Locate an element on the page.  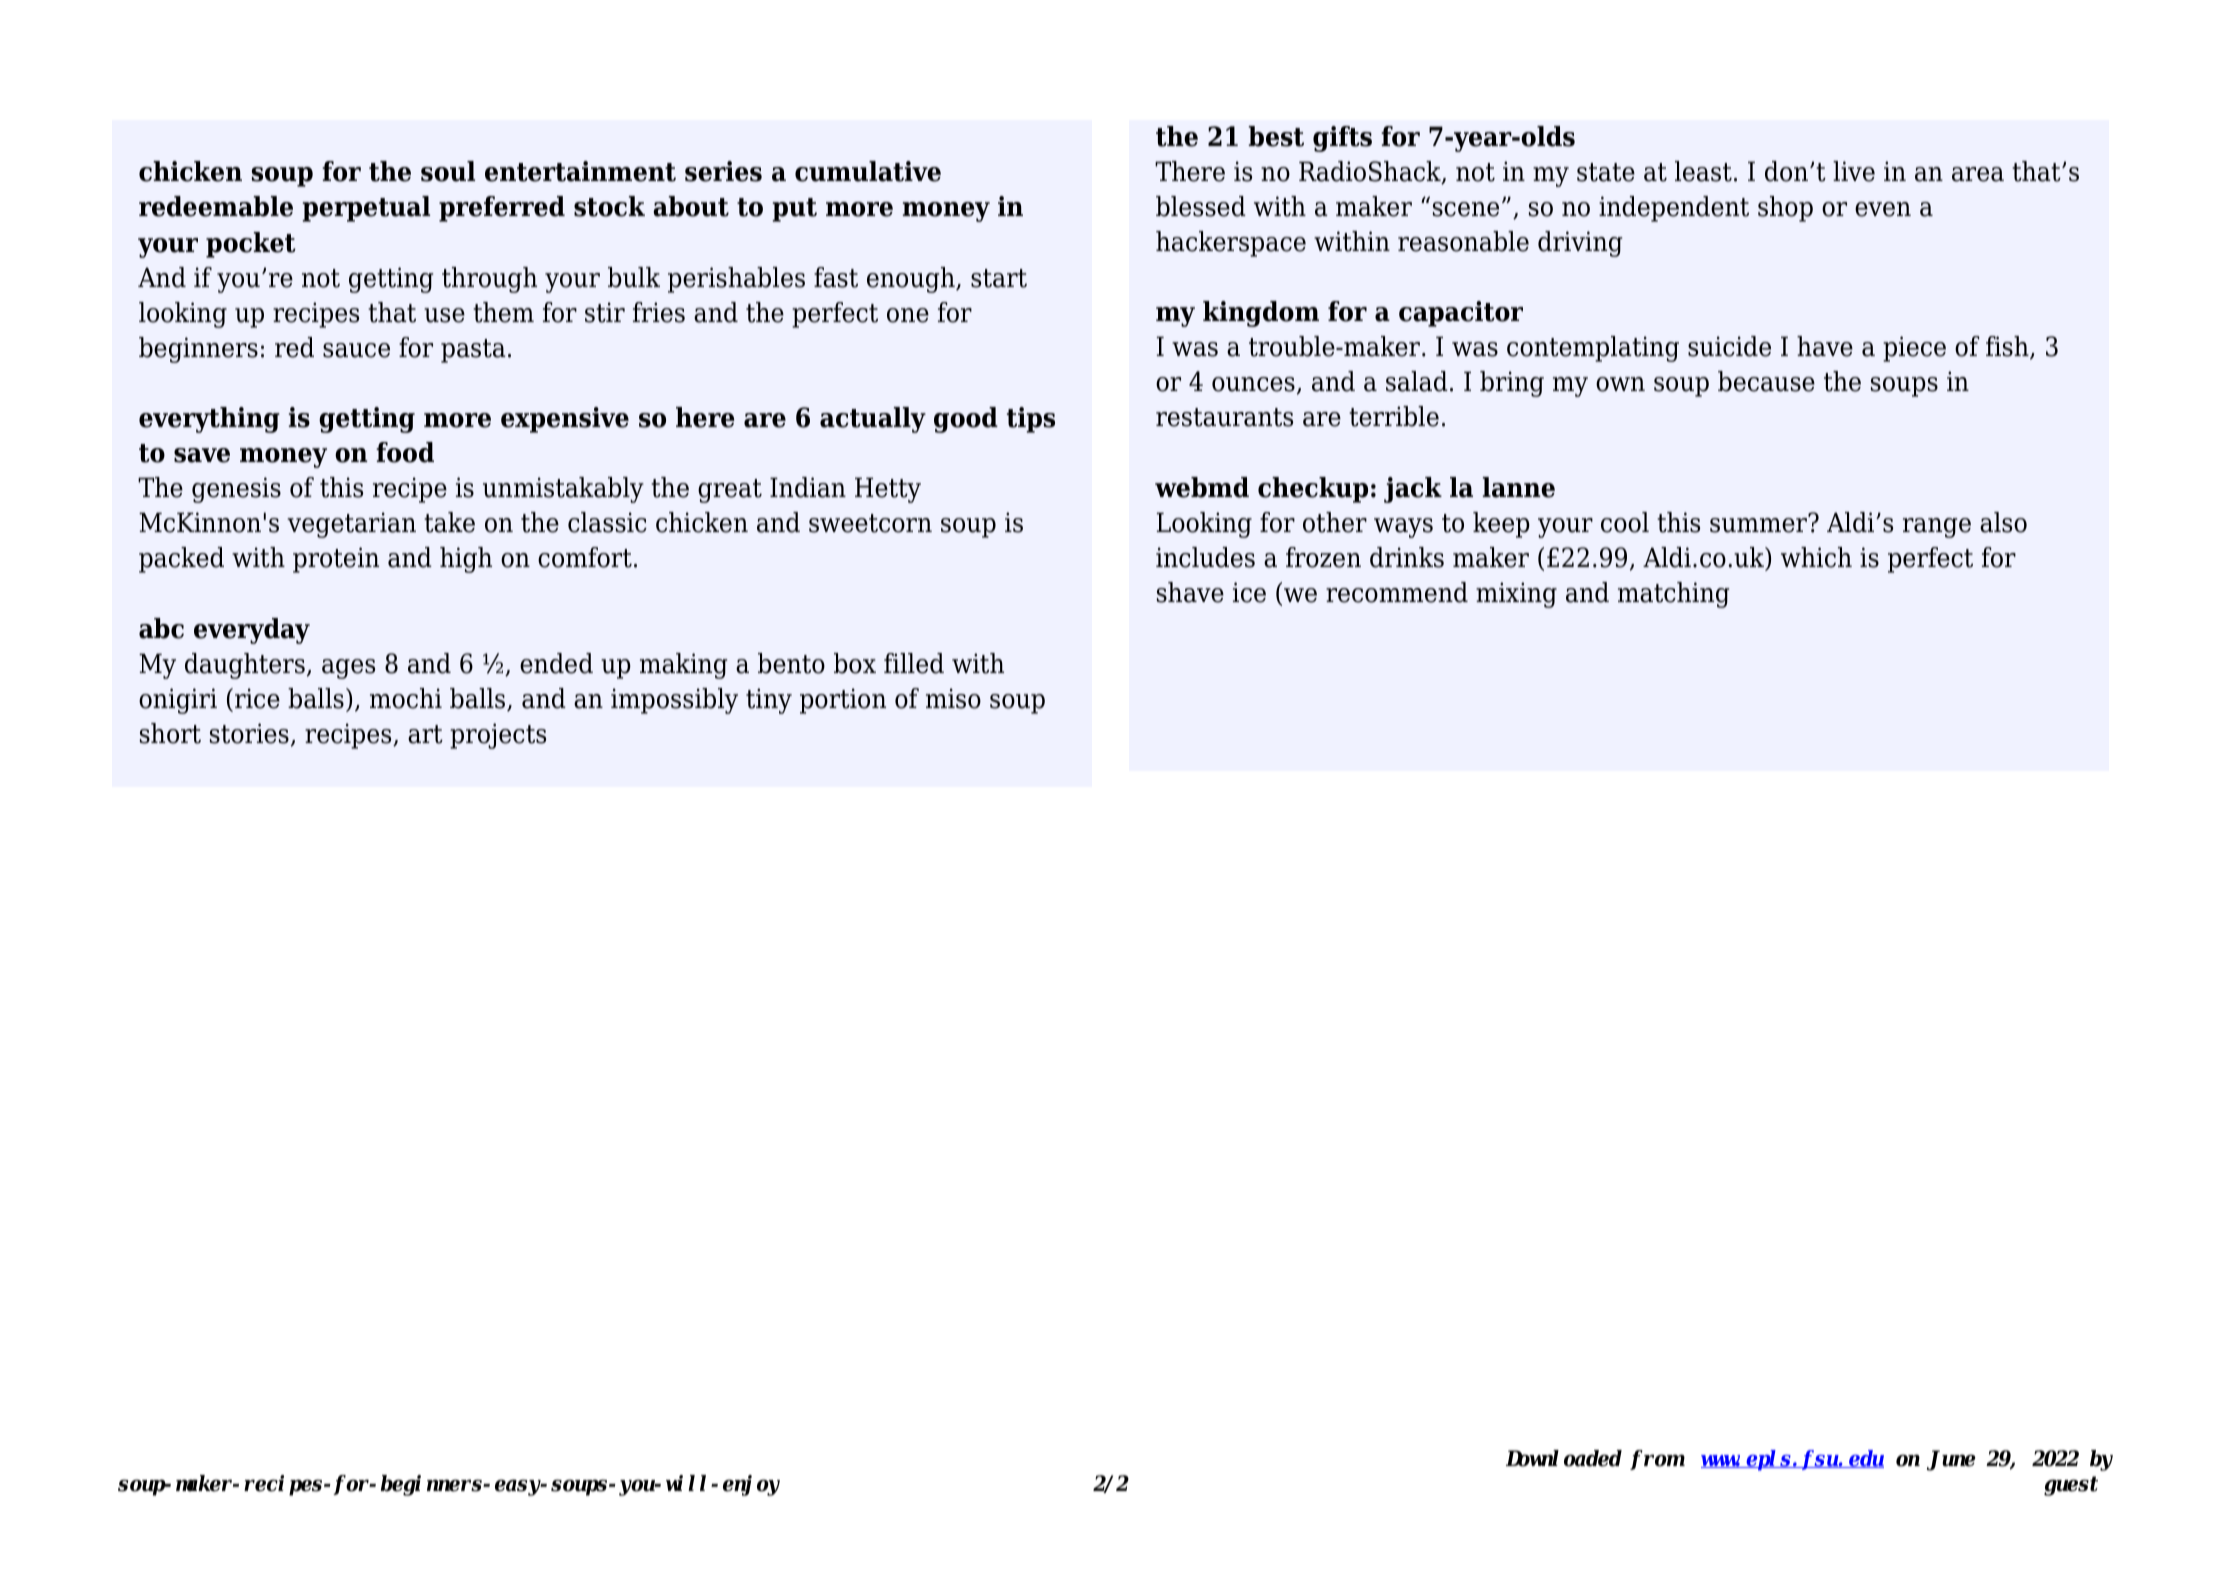
includes is located at coordinates (1205, 557).
